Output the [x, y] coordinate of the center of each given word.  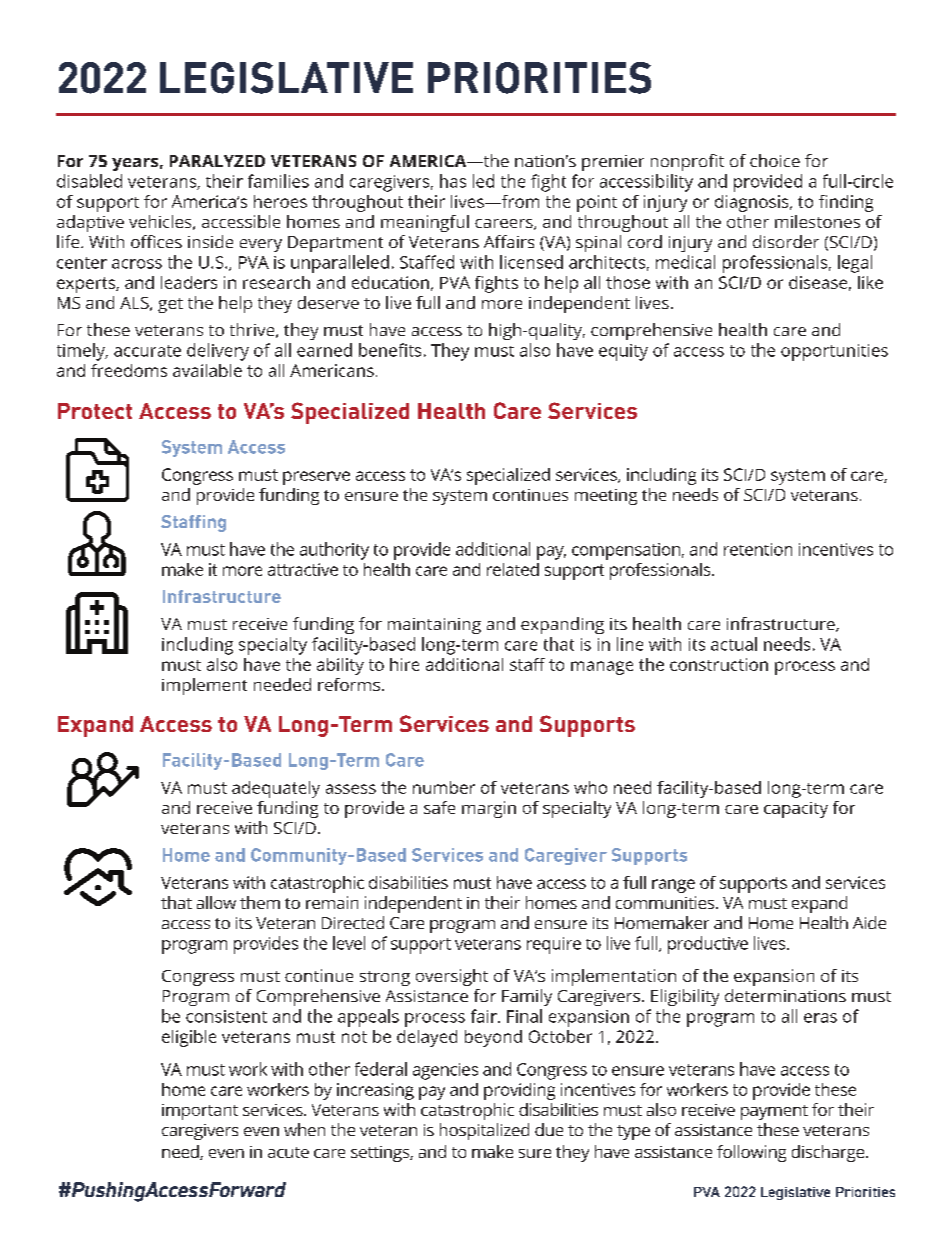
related [513, 569]
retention [758, 549]
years [135, 164]
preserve [316, 478]
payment [774, 1112]
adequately [276, 789]
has [453, 181]
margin [489, 809]
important [200, 1112]
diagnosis [753, 203]
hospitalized [484, 1131]
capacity [796, 810]
